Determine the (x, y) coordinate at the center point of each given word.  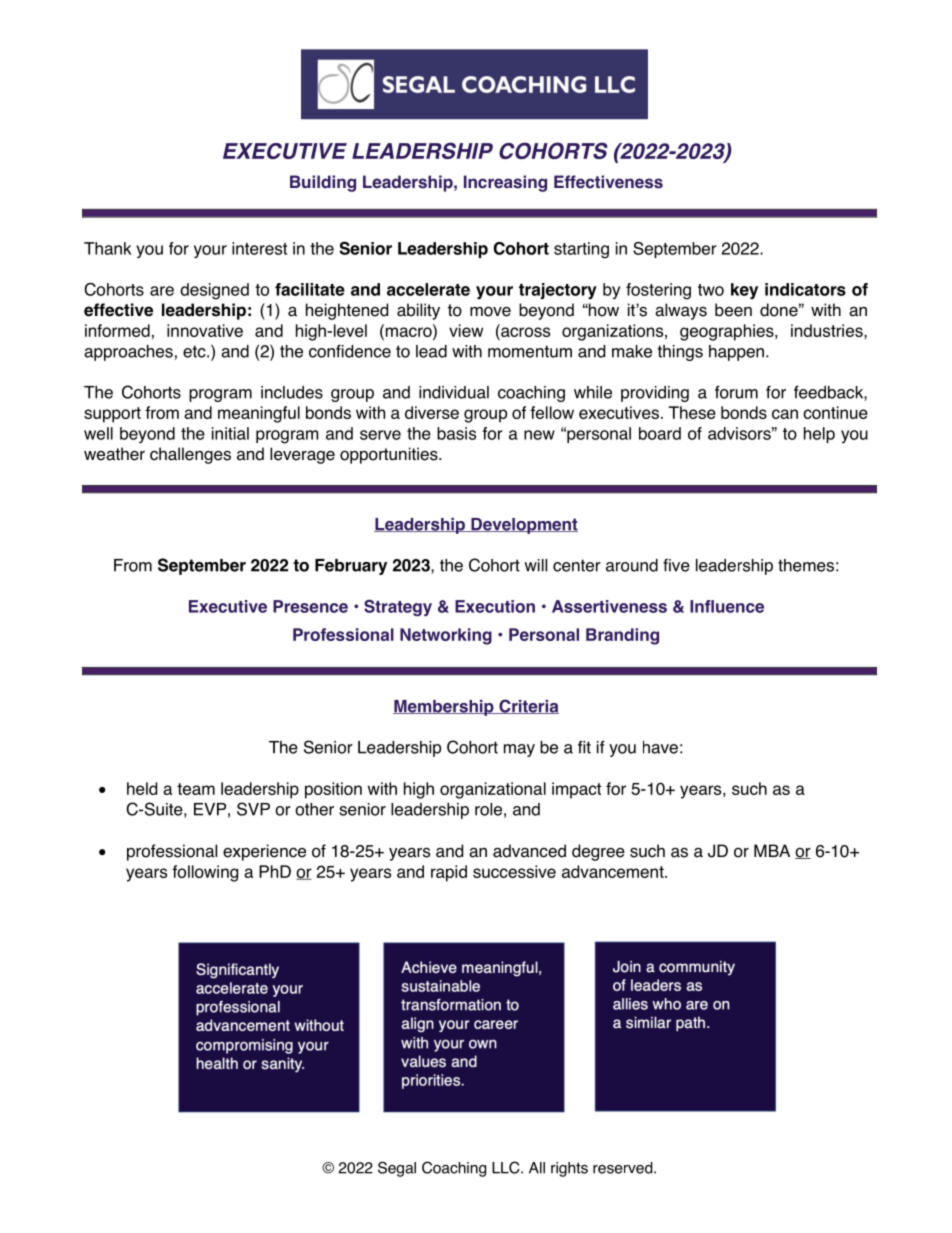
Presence (310, 606)
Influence (727, 606)
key (744, 291)
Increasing (505, 183)
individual (454, 392)
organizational (493, 790)
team (196, 789)
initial (230, 433)
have (660, 747)
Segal (397, 1169)
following (205, 873)
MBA (772, 850)
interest (259, 248)
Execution (495, 606)
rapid (449, 873)
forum (736, 392)
